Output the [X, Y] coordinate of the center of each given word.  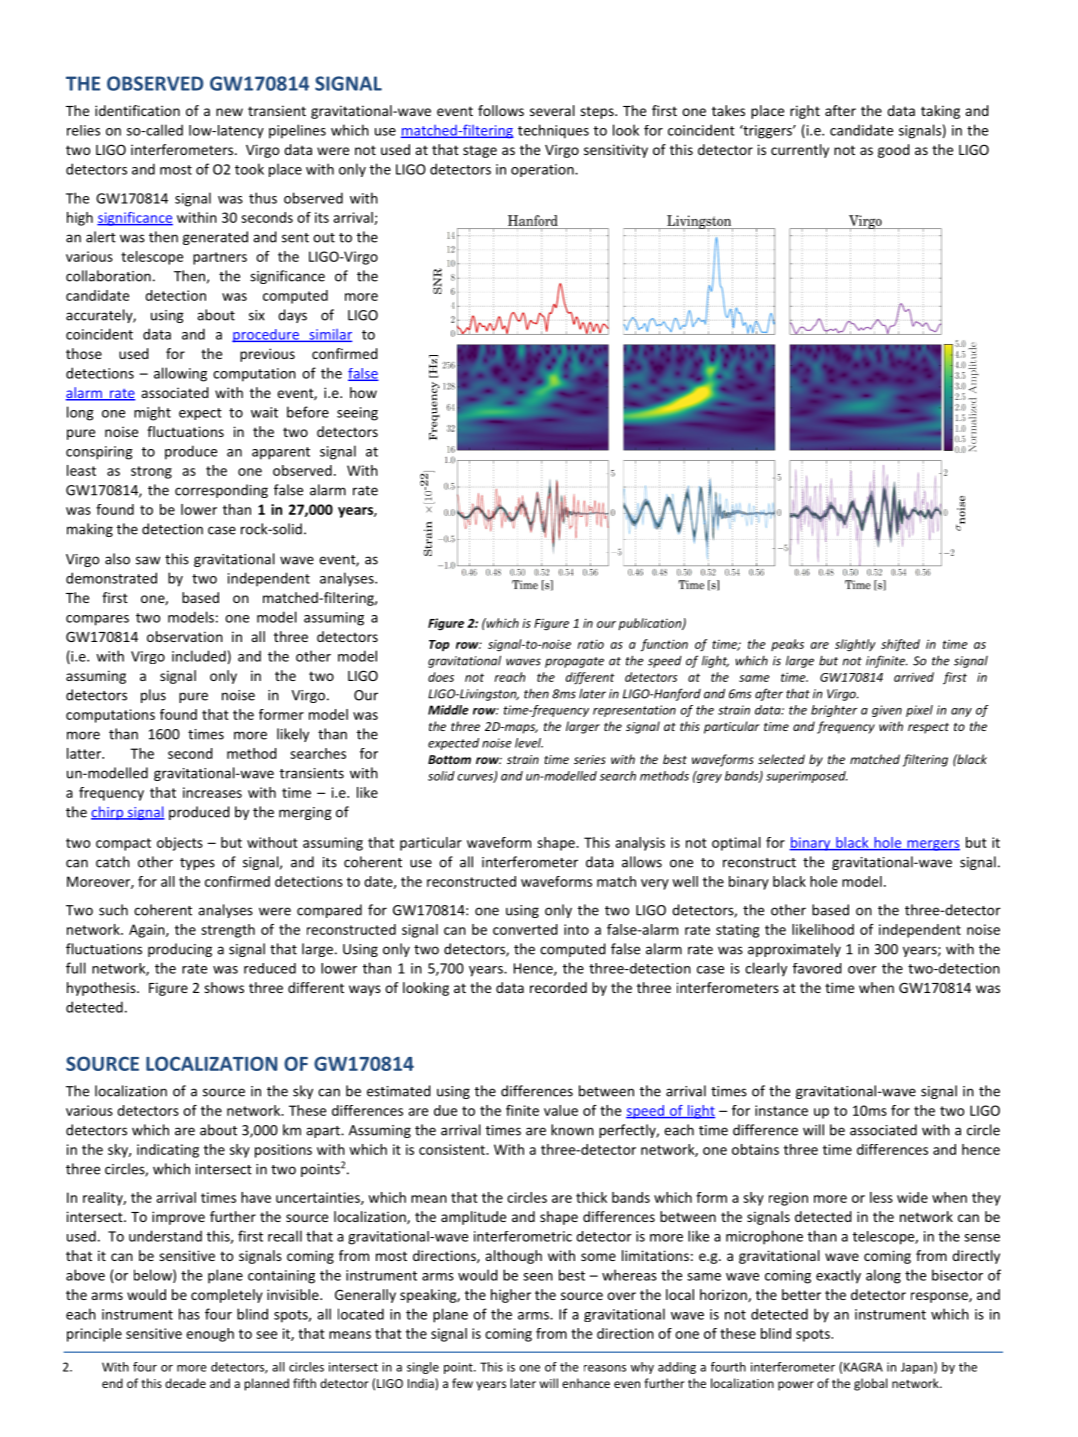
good [894, 151]
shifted [900, 645]
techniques [553, 131]
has [189, 1314]
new [229, 112]
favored [817, 968]
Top [439, 645]
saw [148, 560]
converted [525, 929]
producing [180, 950]
